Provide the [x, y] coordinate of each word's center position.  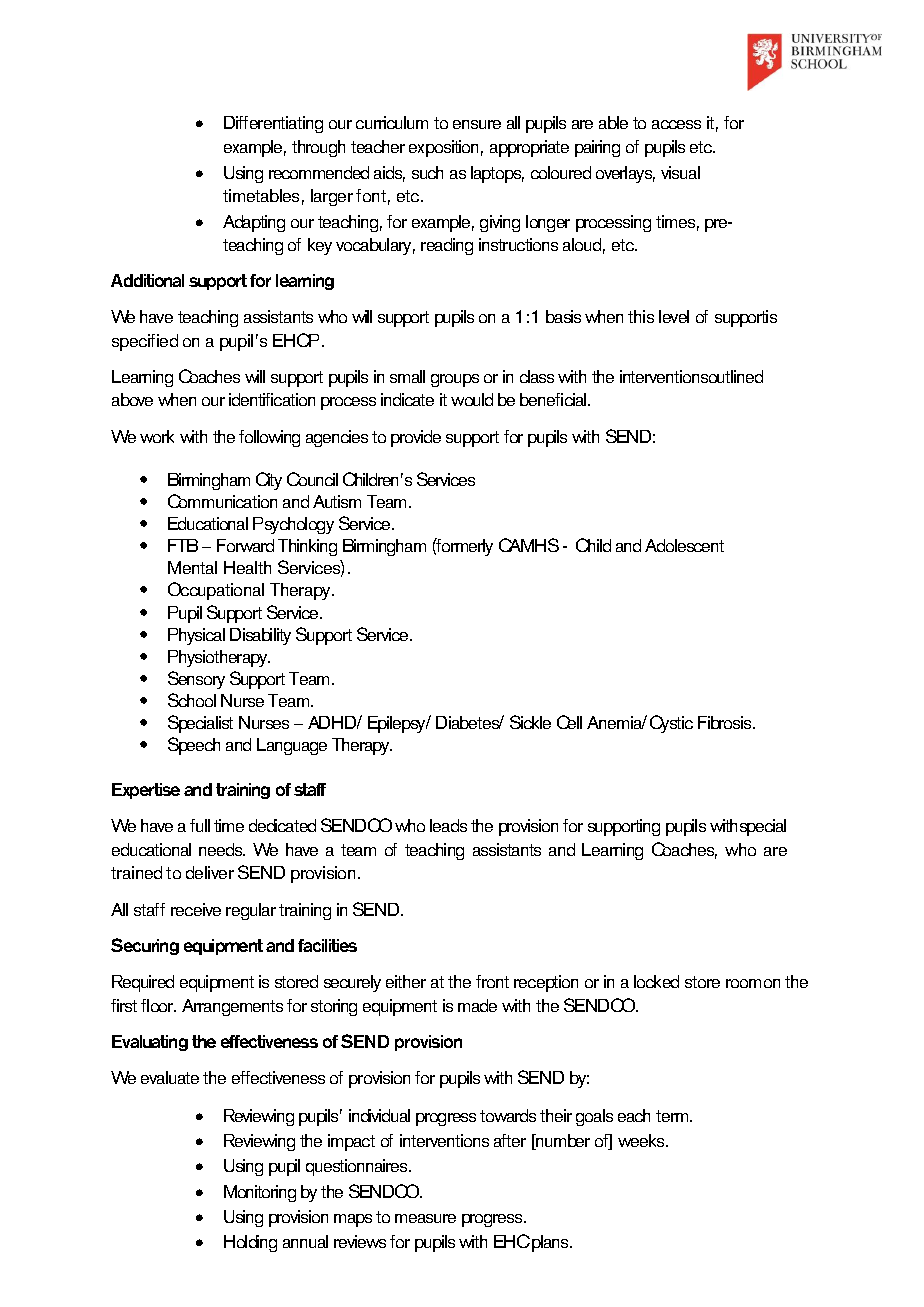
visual [680, 172]
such [427, 172]
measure [425, 1218]
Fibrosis [726, 722]
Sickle [530, 722]
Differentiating [273, 124]
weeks [642, 1140]
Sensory [196, 680]
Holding [250, 1243]
